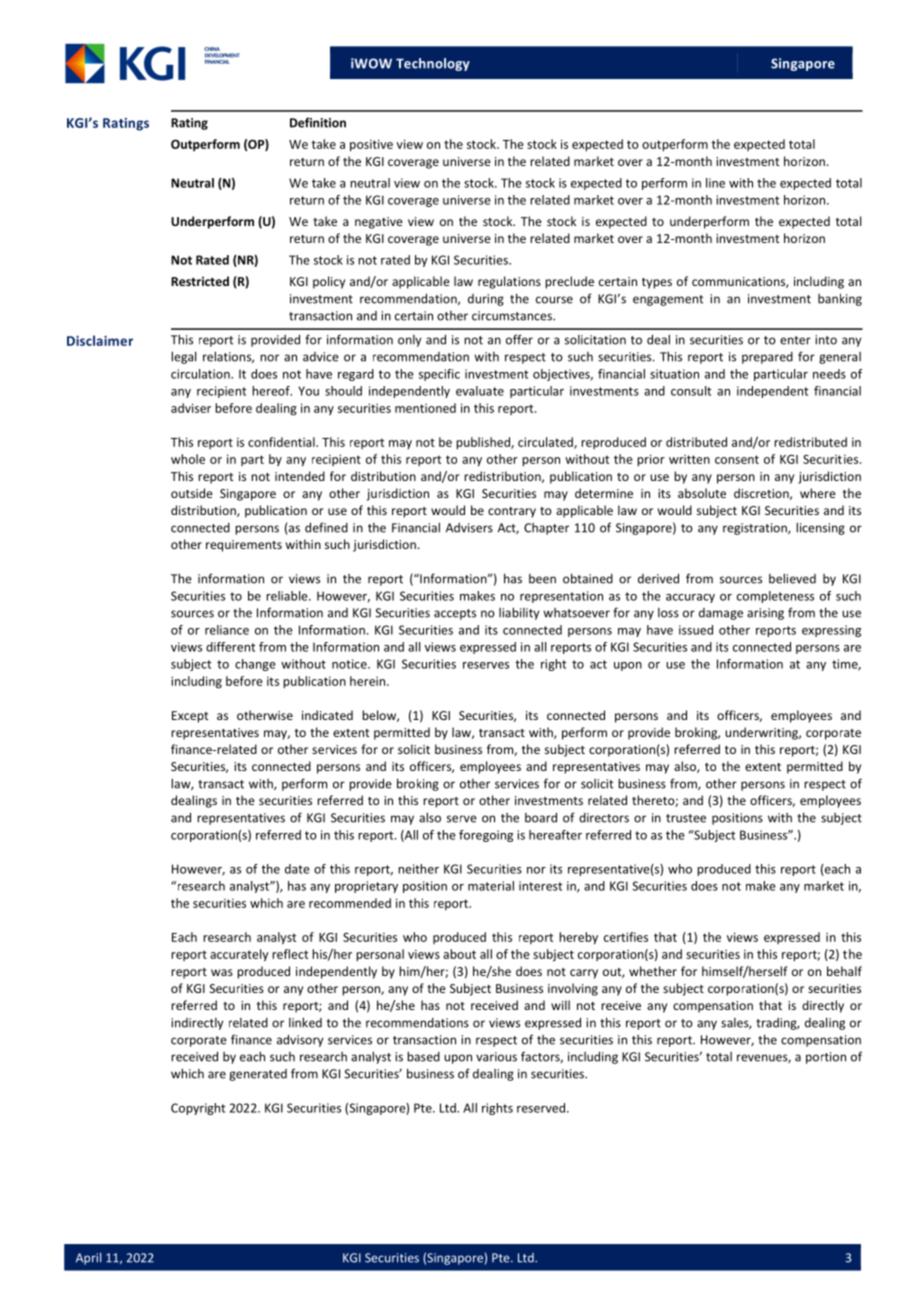  What do you see at coordinates (496, 1057) in the image?
I see `various` at bounding box center [496, 1057].
